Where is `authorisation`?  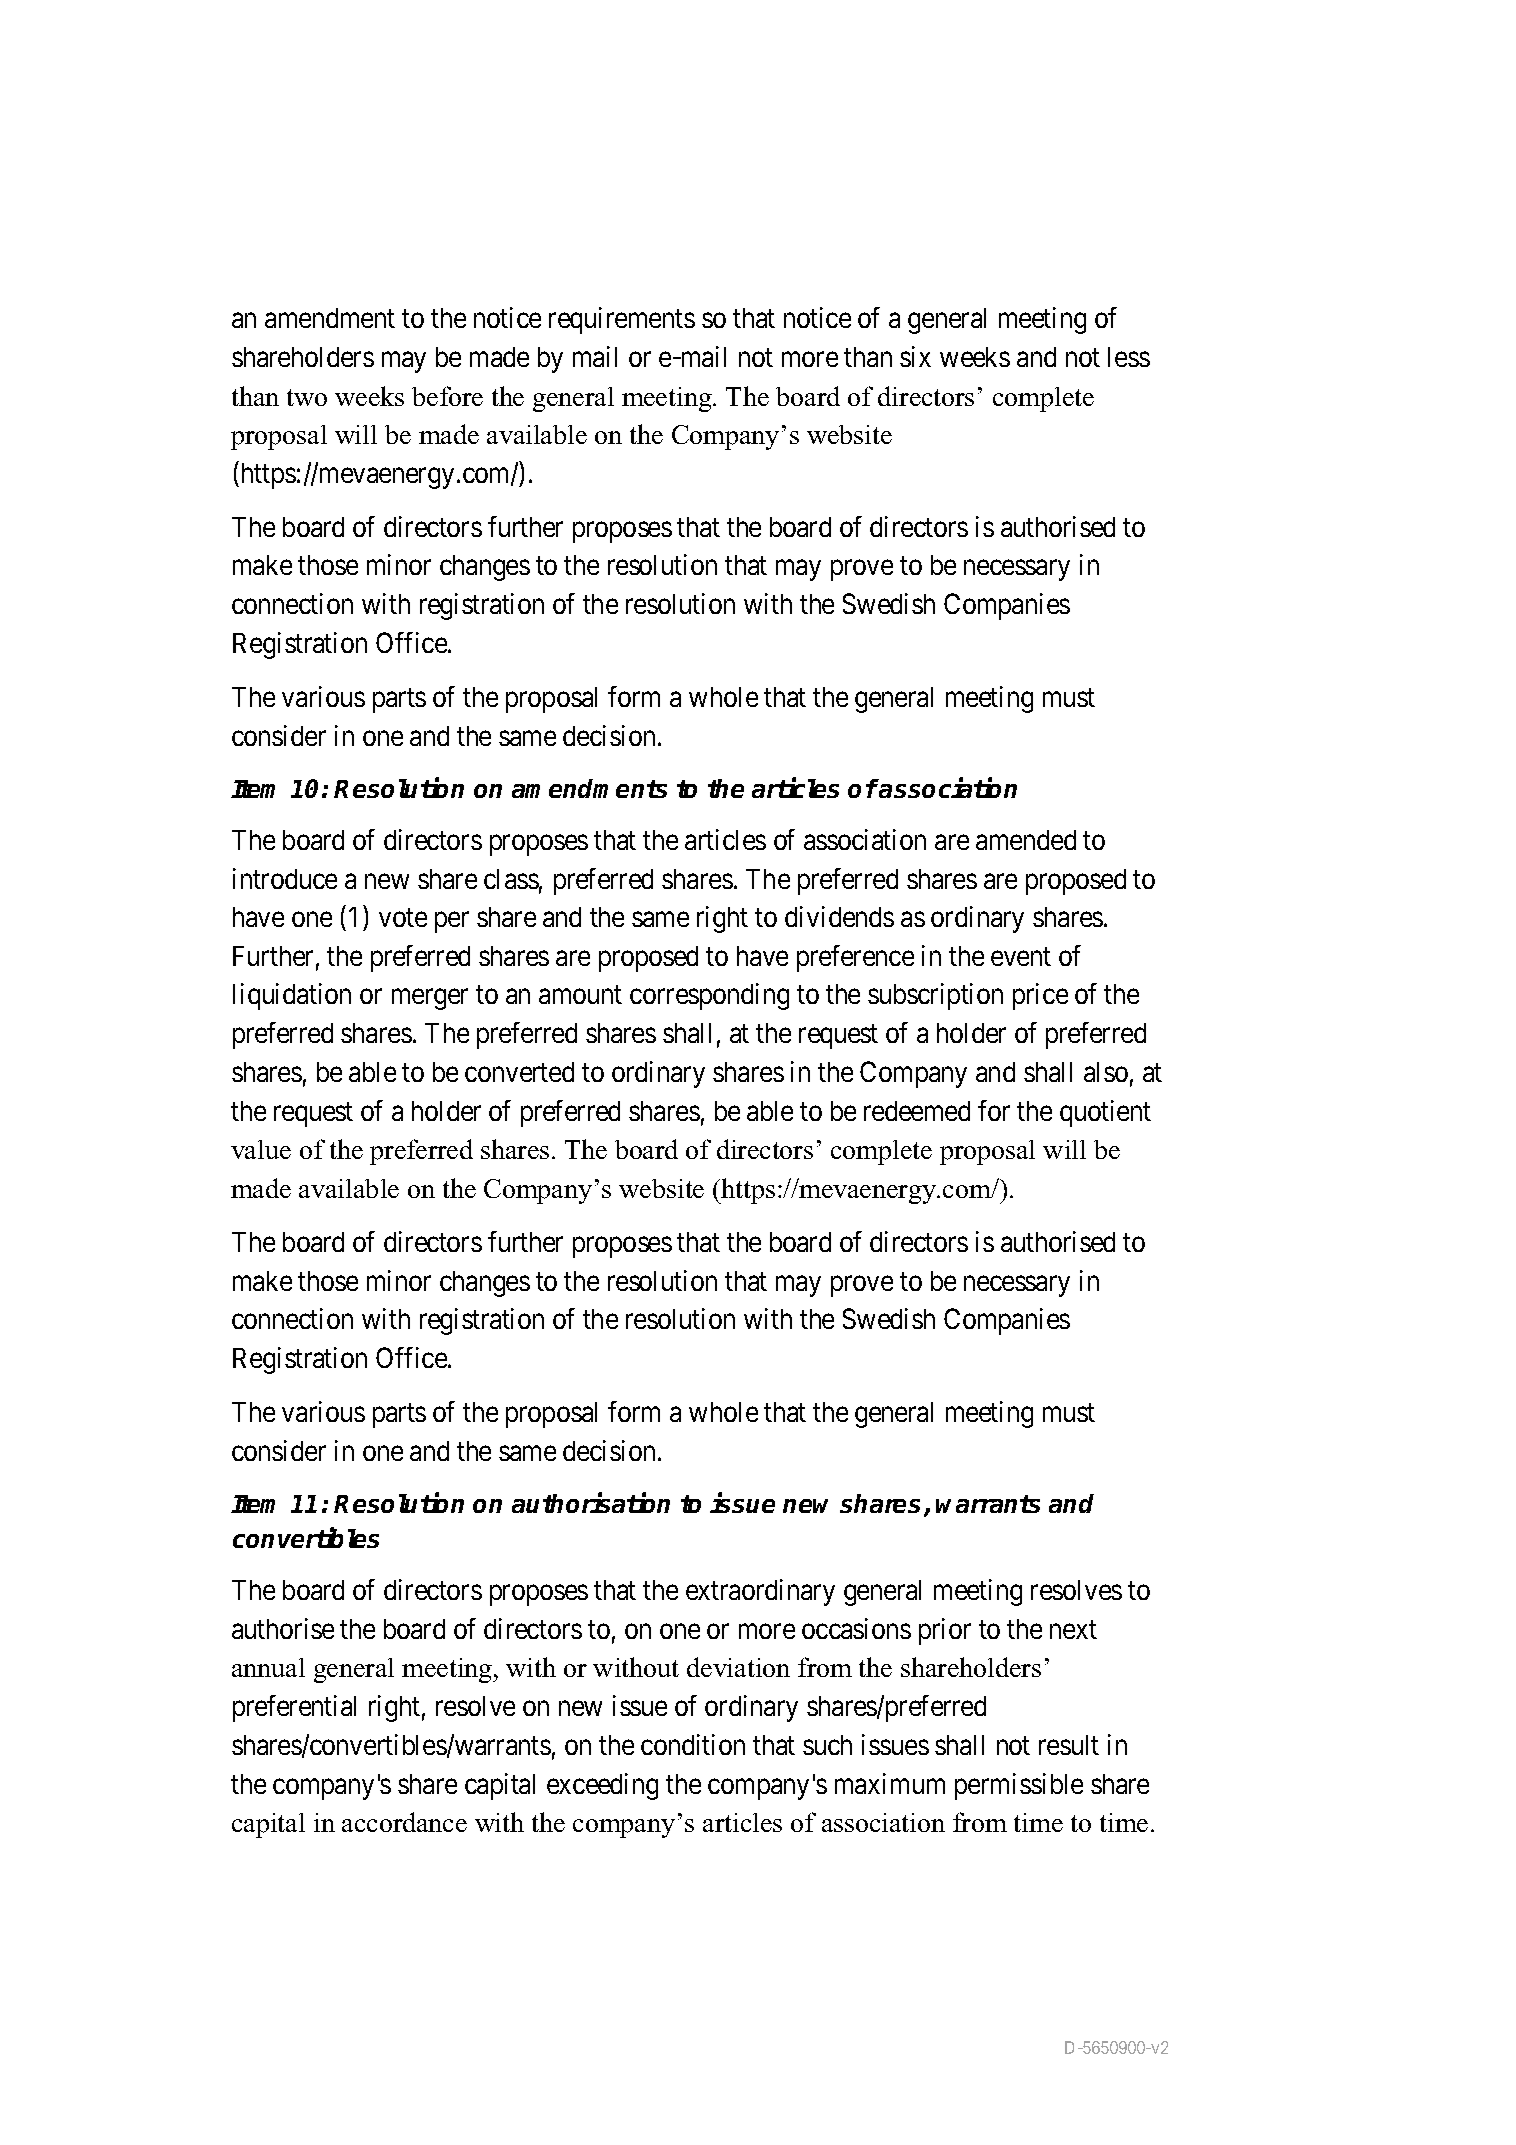 authorisation is located at coordinates (591, 1502).
